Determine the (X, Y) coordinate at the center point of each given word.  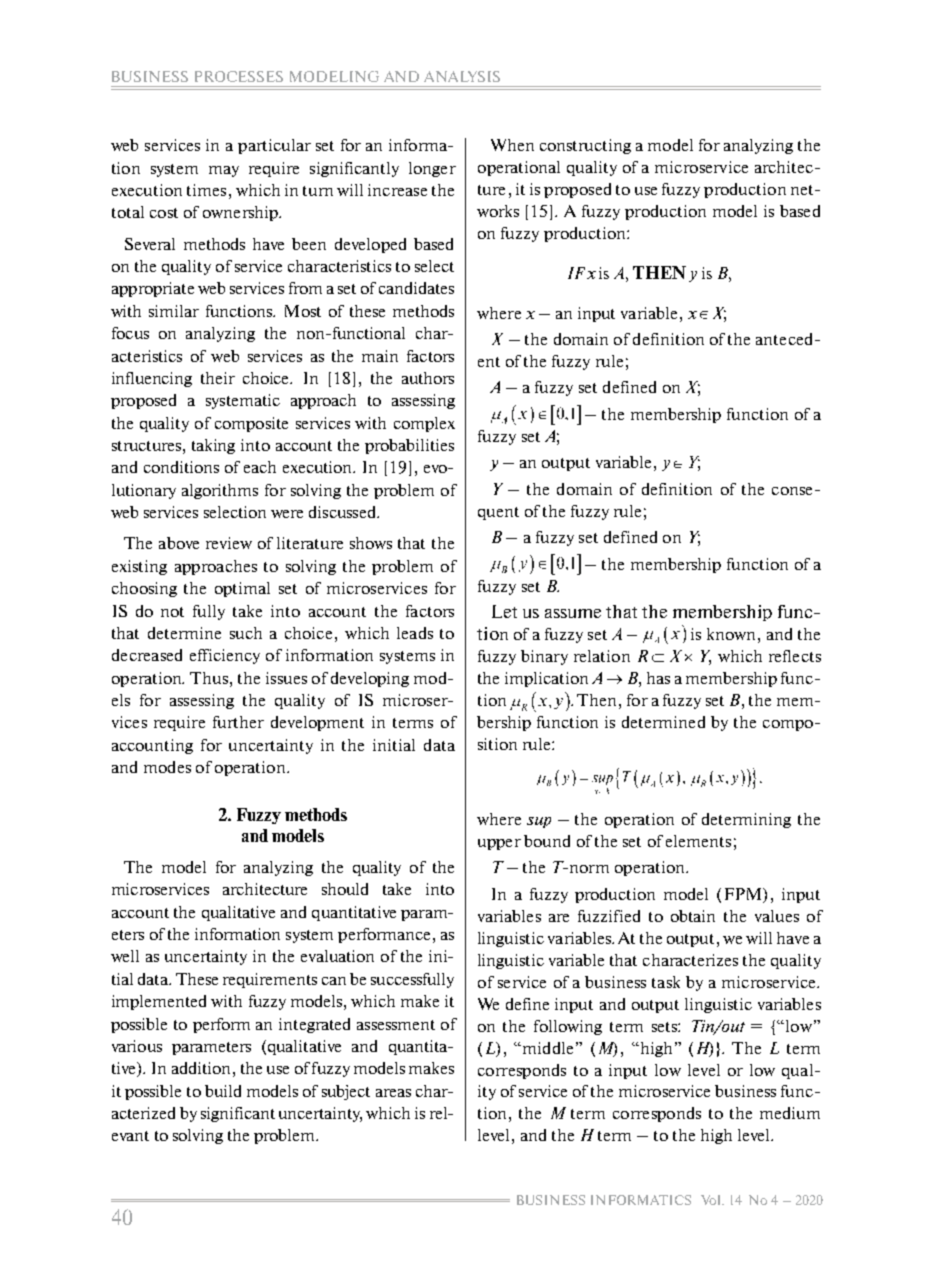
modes (167, 767)
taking (213, 446)
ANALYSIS (462, 76)
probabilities (409, 446)
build (223, 1091)
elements (698, 841)
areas (393, 1093)
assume (573, 613)
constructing (585, 146)
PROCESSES (239, 76)
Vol (712, 1200)
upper (499, 844)
